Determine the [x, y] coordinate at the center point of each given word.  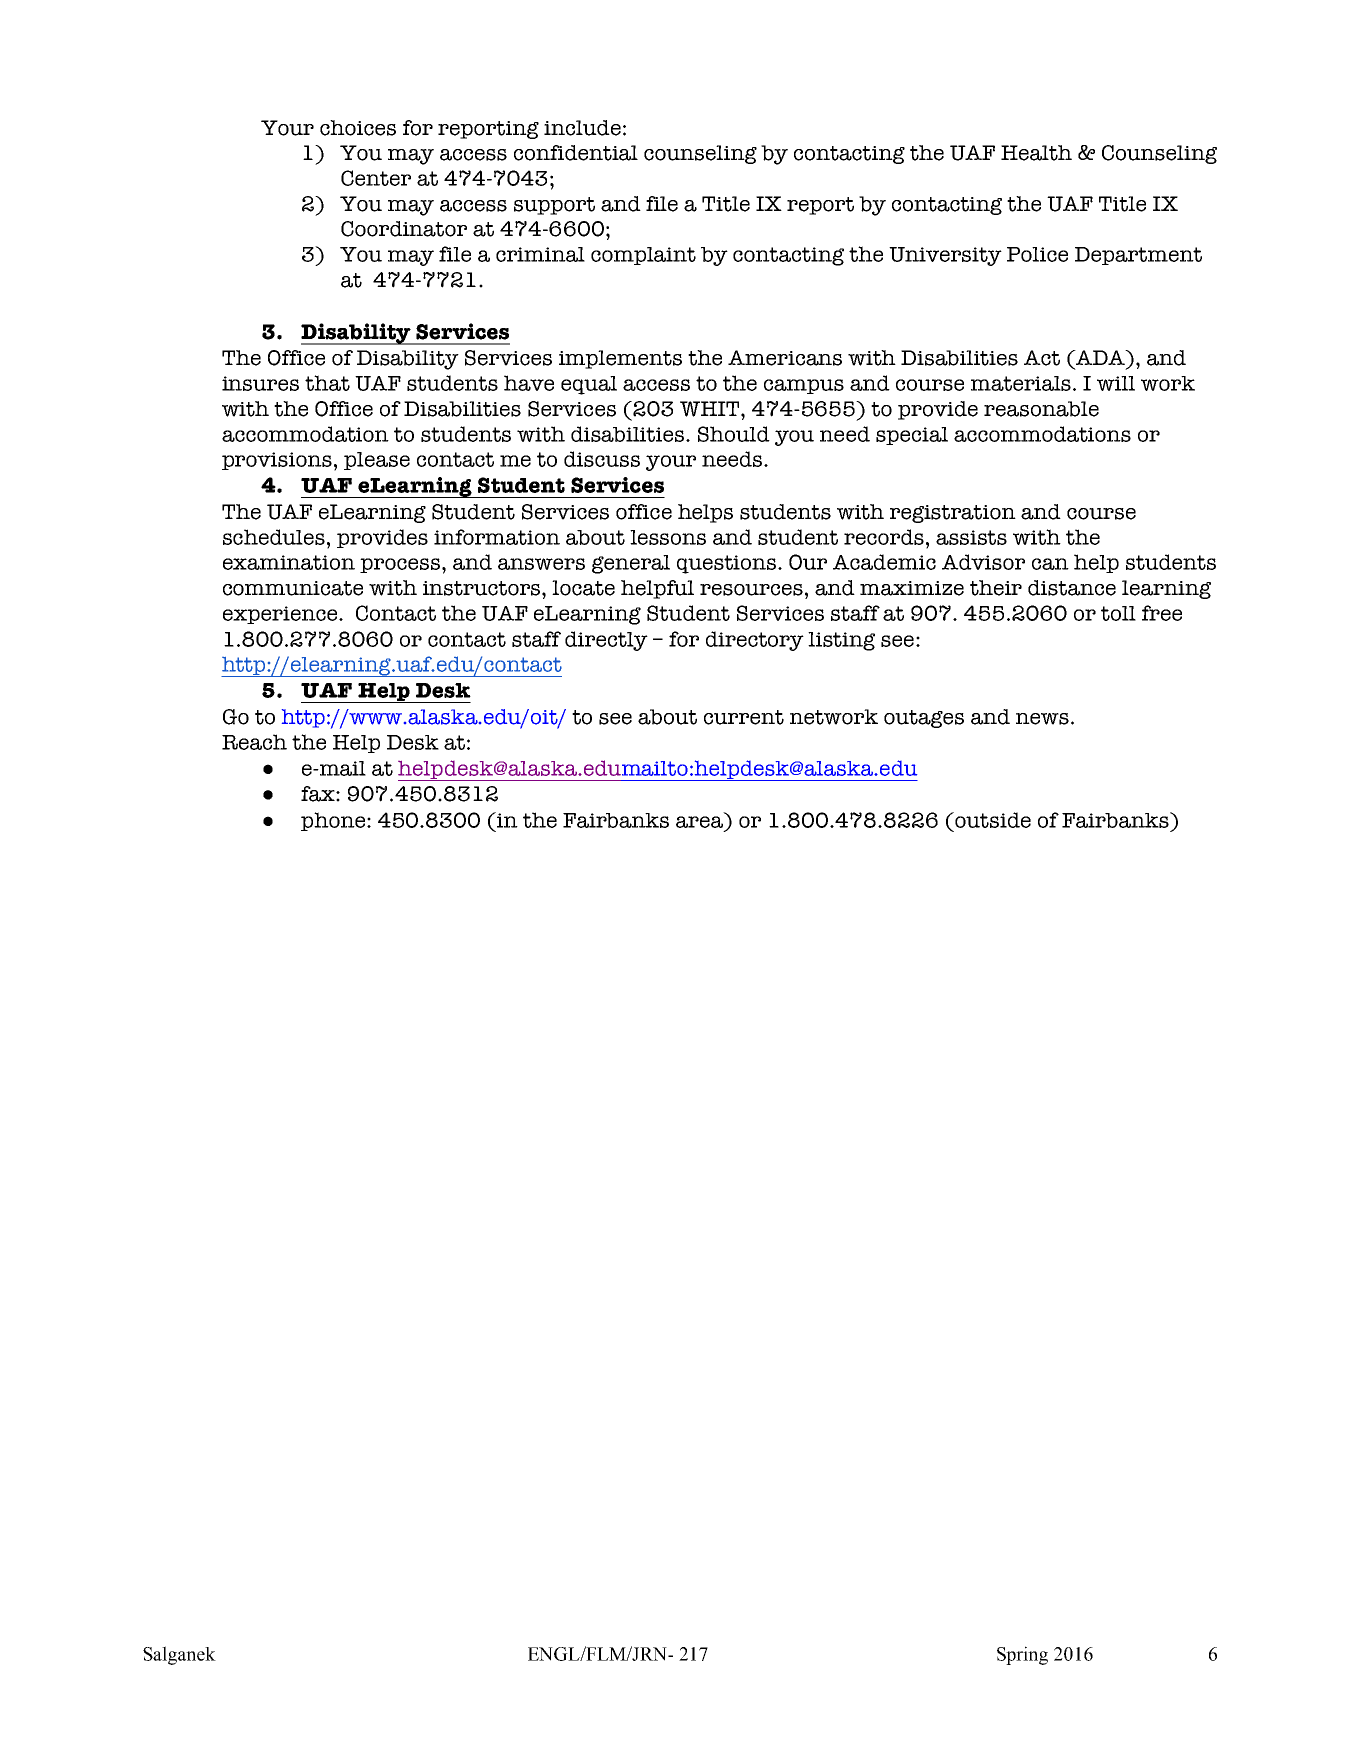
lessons [668, 537]
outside [992, 820]
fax [319, 794]
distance [1072, 588]
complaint [643, 256]
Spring [1022, 1655]
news [1042, 719]
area [699, 822]
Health [1036, 153]
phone [334, 821]
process [401, 565]
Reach [254, 742]
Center [376, 178]
